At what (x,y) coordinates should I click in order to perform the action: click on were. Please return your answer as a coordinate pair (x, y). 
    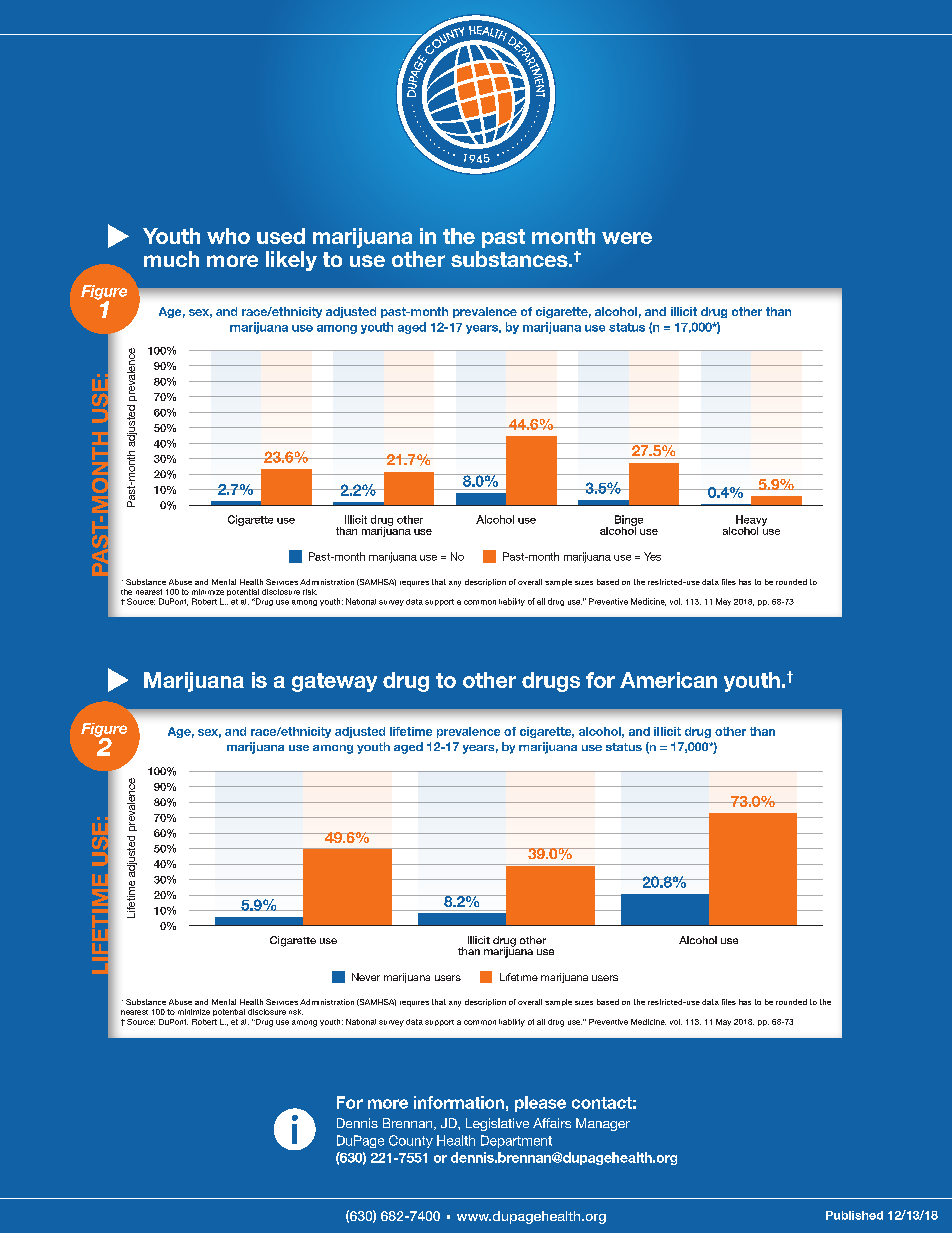
    Looking at the image, I should click on (627, 238).
